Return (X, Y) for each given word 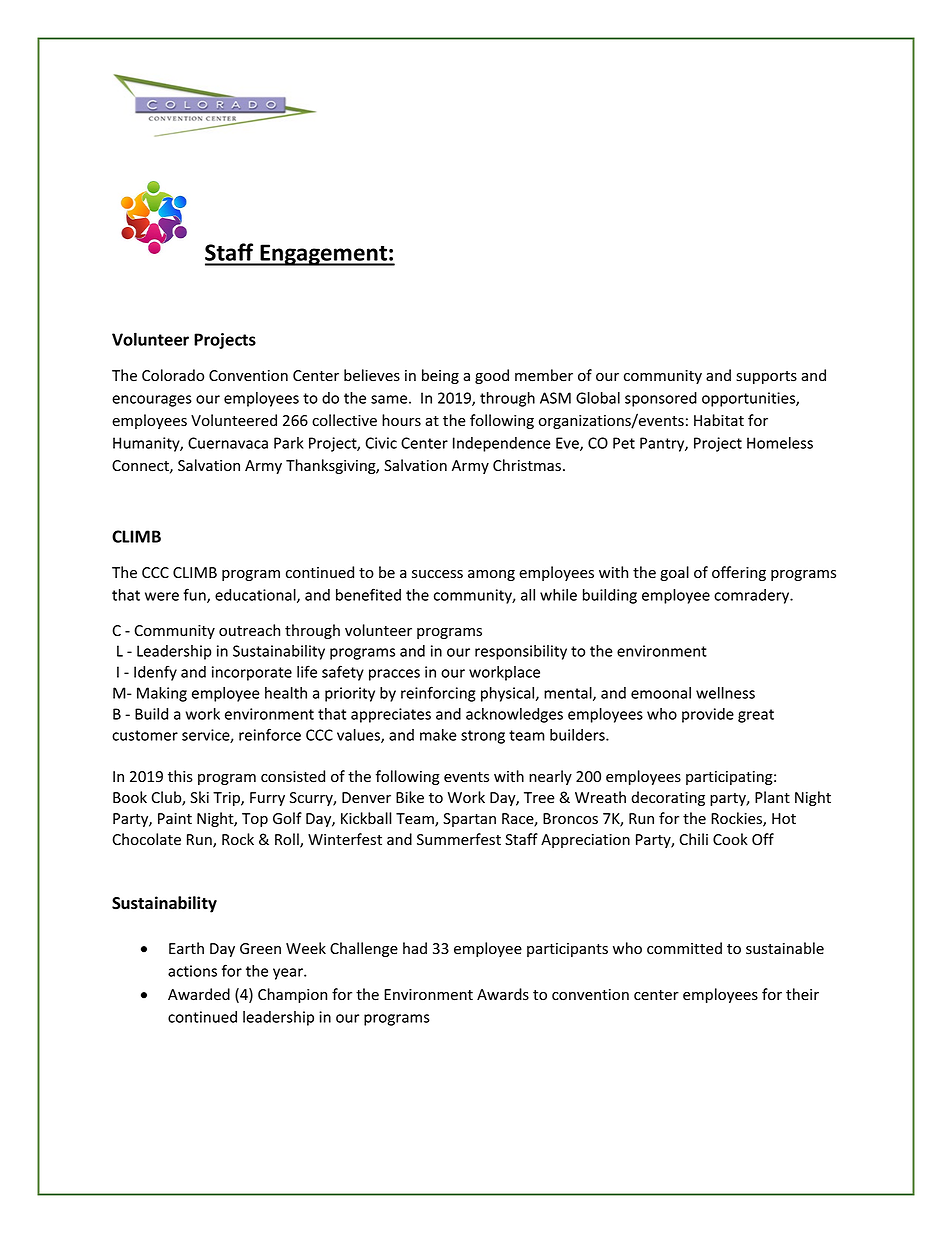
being (440, 376)
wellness (725, 693)
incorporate (252, 673)
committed (684, 948)
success (437, 574)
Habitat (719, 420)
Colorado (173, 375)
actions (192, 971)
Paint (175, 818)
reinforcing (438, 694)
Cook (730, 839)
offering (739, 573)
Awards (503, 994)
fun (195, 595)
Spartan (469, 820)
